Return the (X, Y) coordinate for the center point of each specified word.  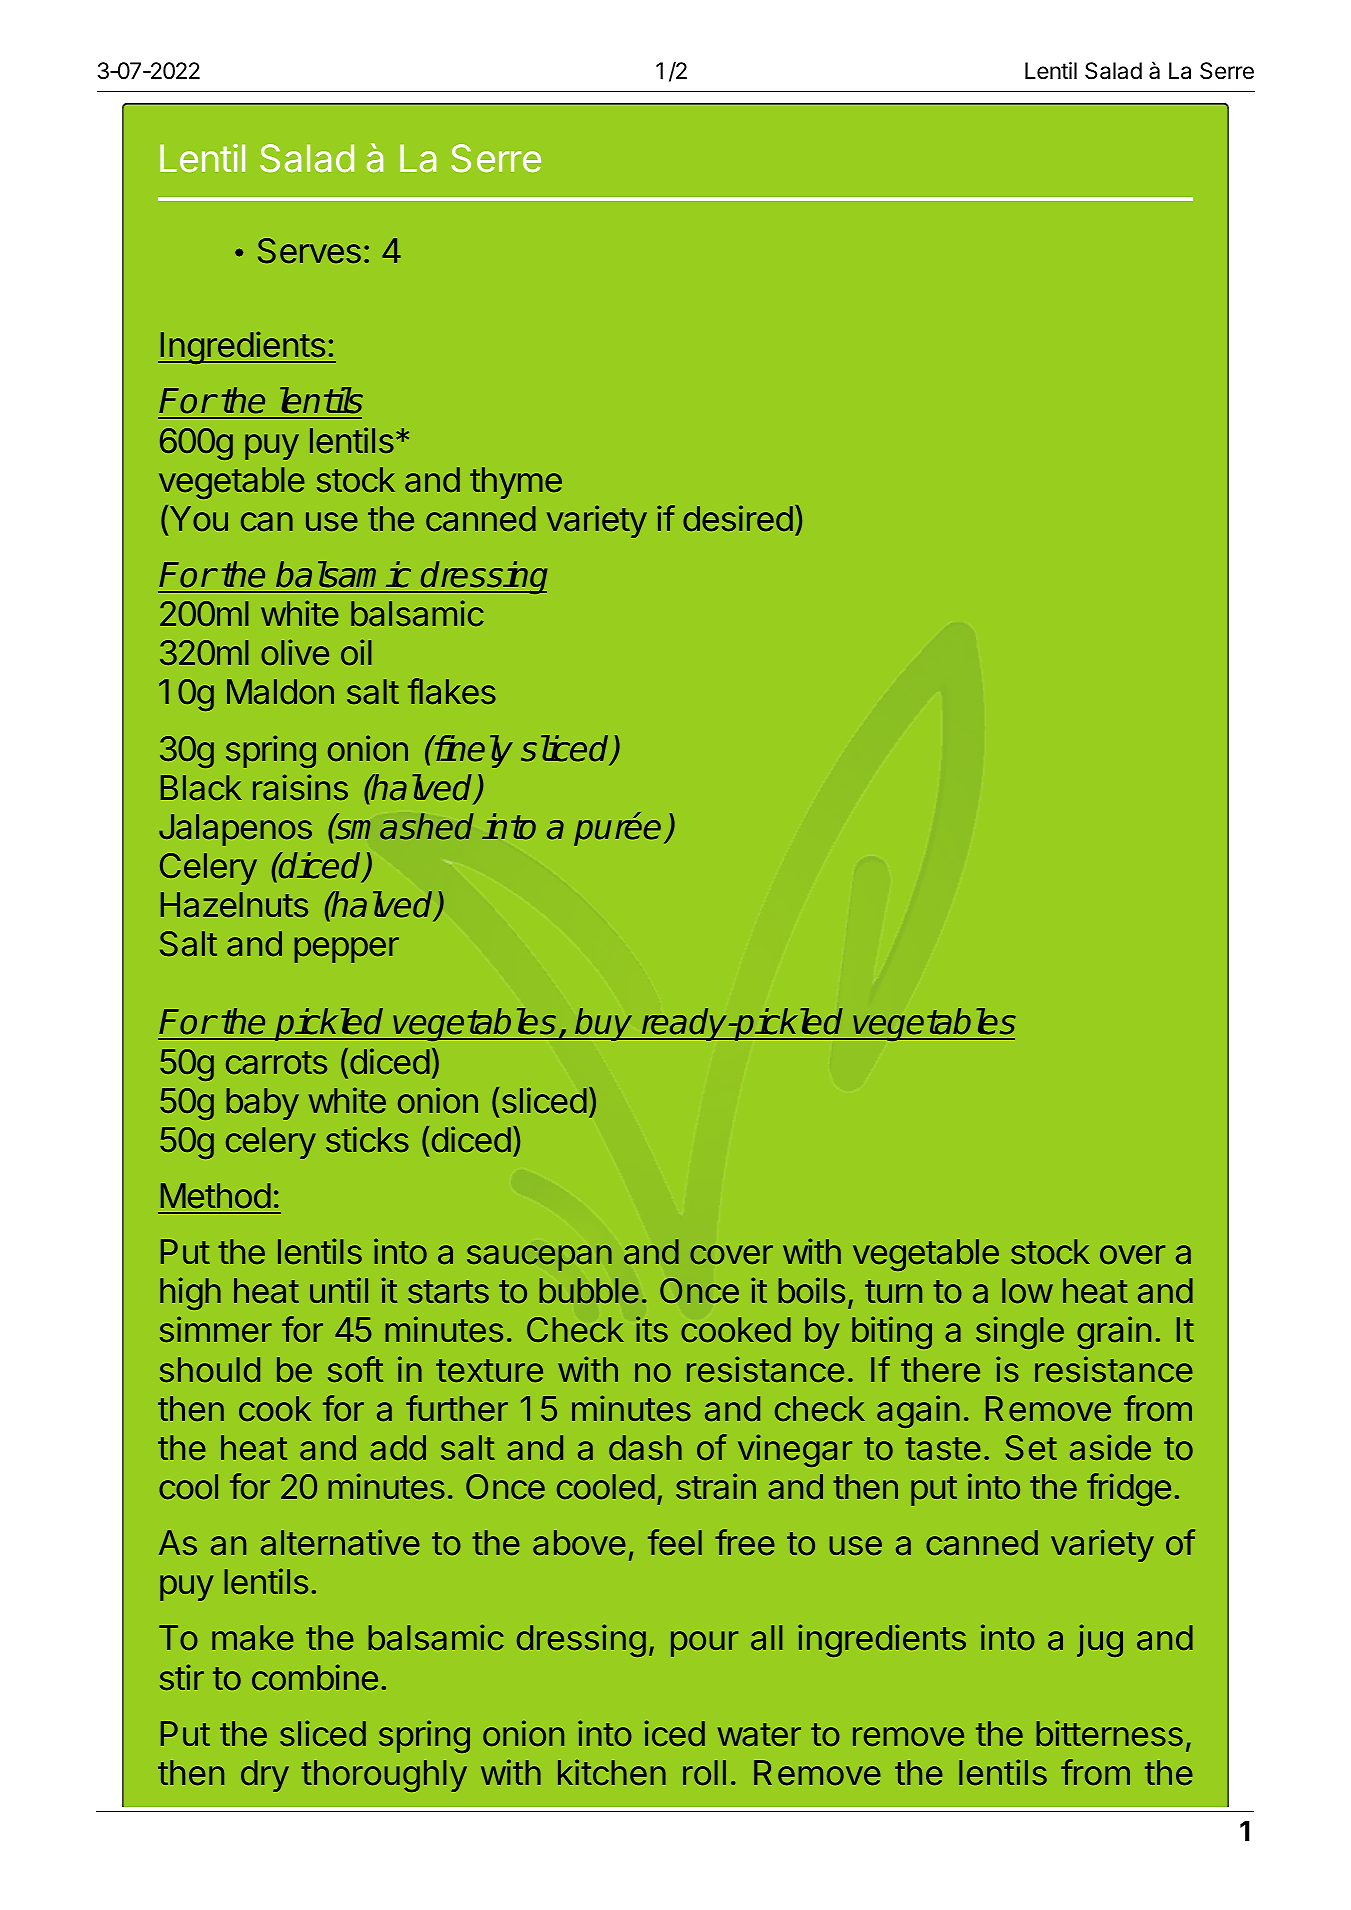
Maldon (280, 692)
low (1027, 1291)
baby (262, 1104)
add (398, 1448)
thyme (516, 483)
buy (604, 1024)
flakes (452, 691)
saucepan (539, 1258)
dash (645, 1448)
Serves (309, 251)
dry (265, 1776)
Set (1031, 1448)
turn (893, 1291)
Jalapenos (235, 830)
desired (738, 518)
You (197, 519)
